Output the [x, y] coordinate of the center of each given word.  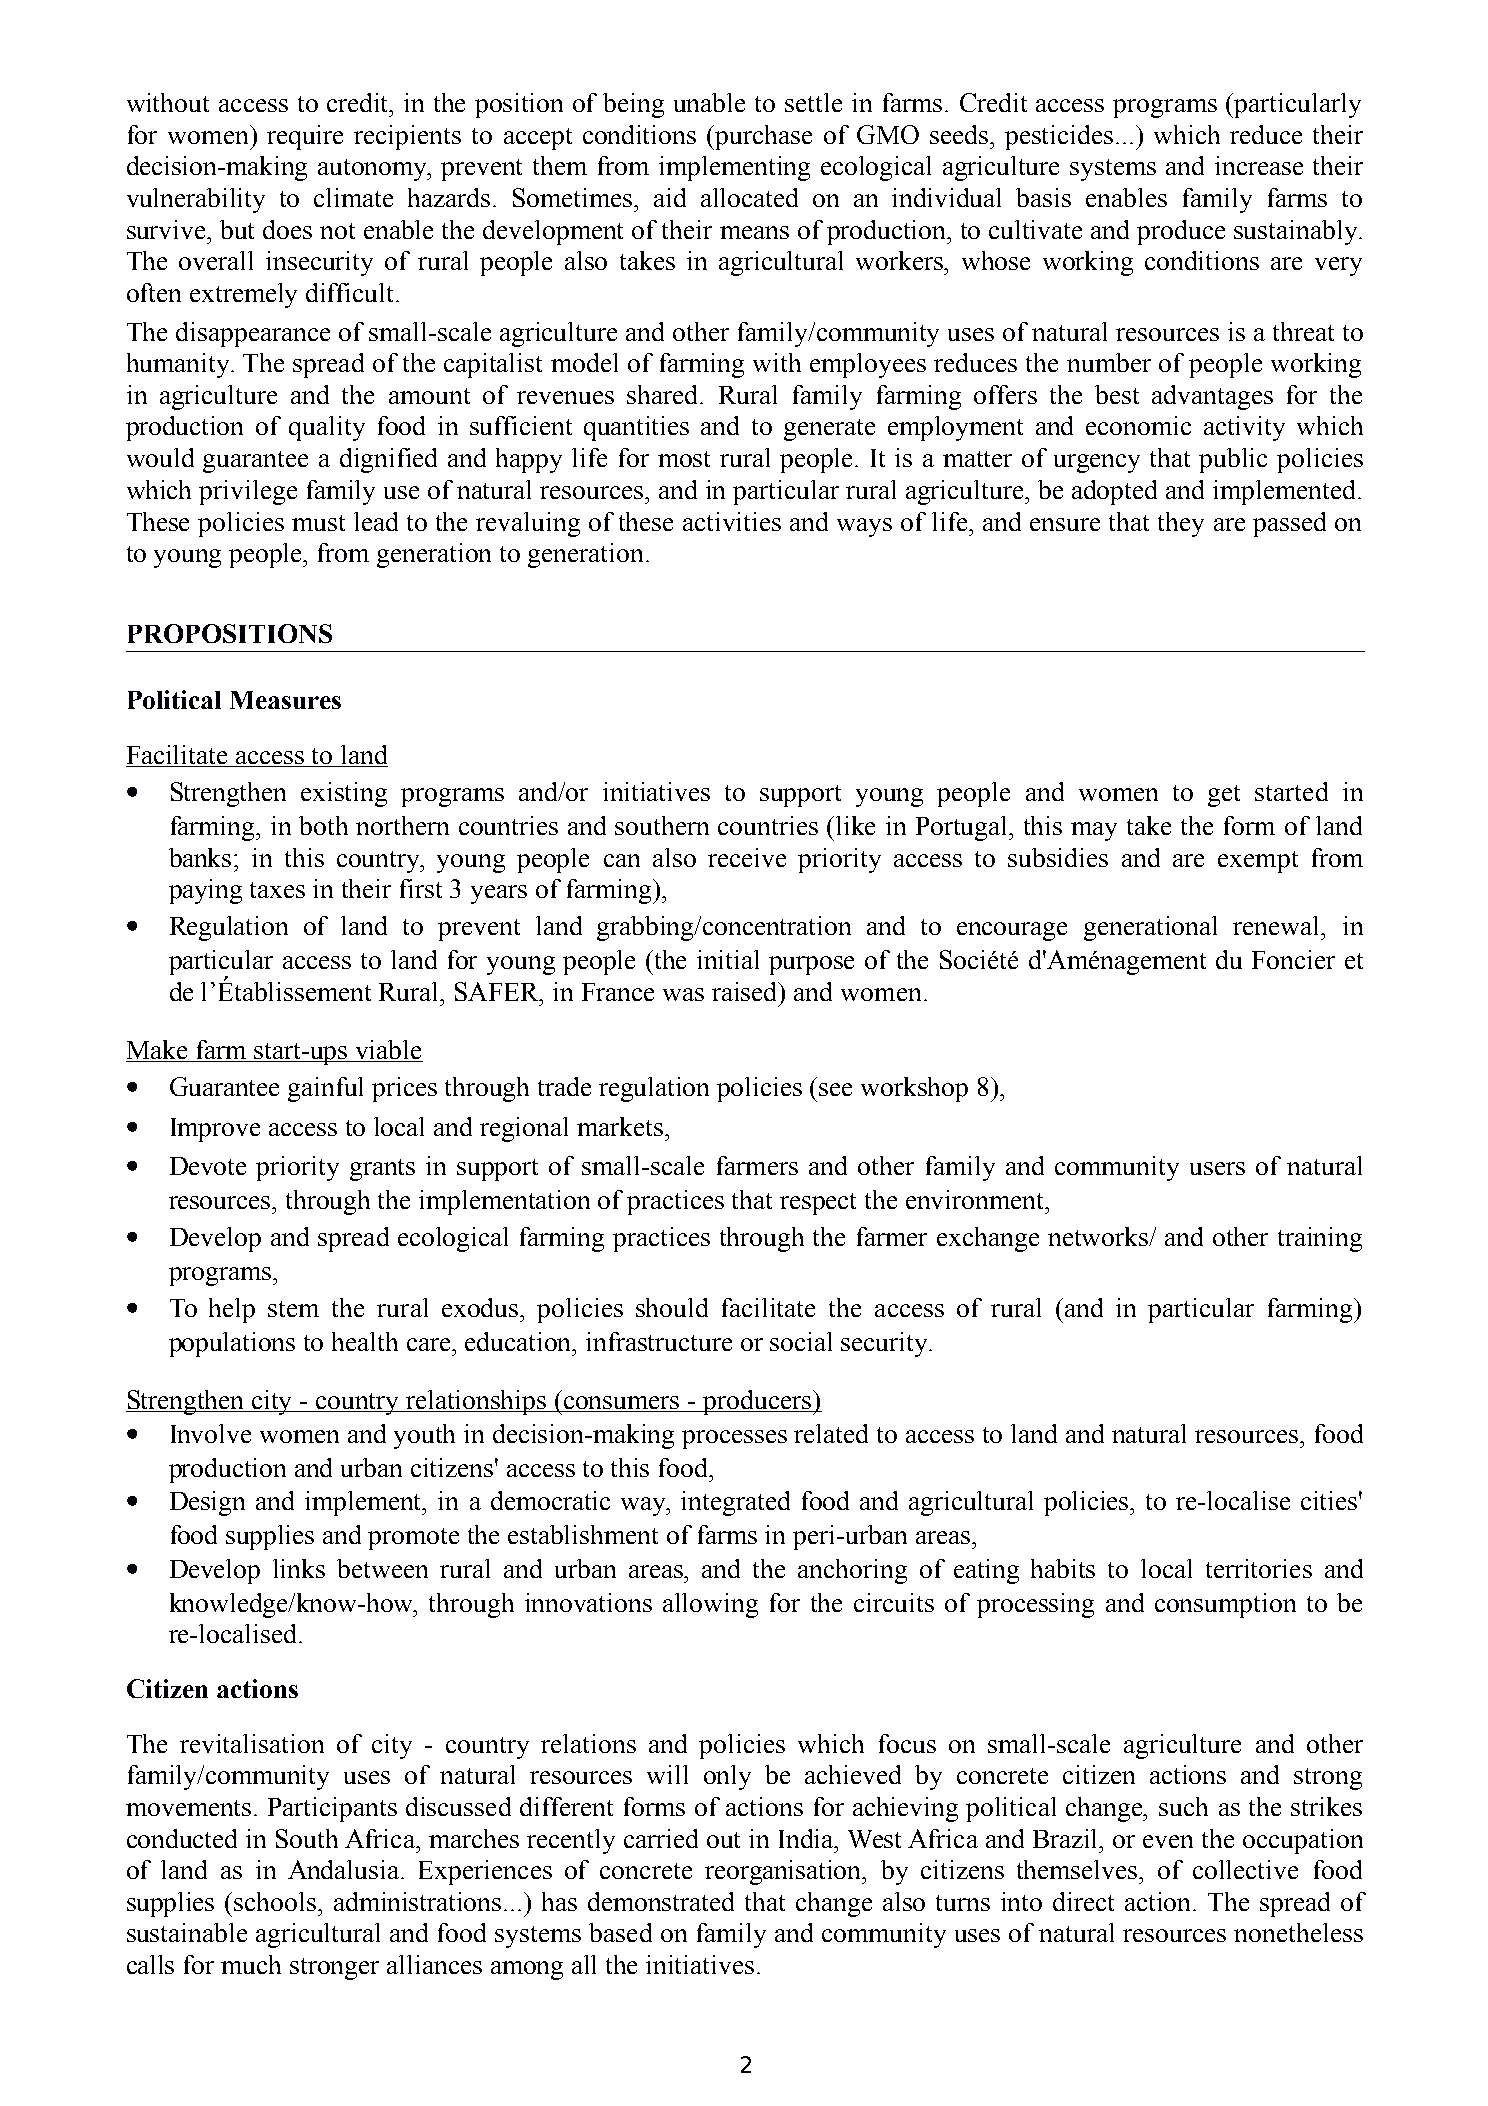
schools [276, 1901]
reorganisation [784, 1872]
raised [746, 991]
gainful [325, 1089]
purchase [762, 137]
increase [1259, 165]
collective [1245, 1869]
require [305, 137]
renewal [1278, 925]
